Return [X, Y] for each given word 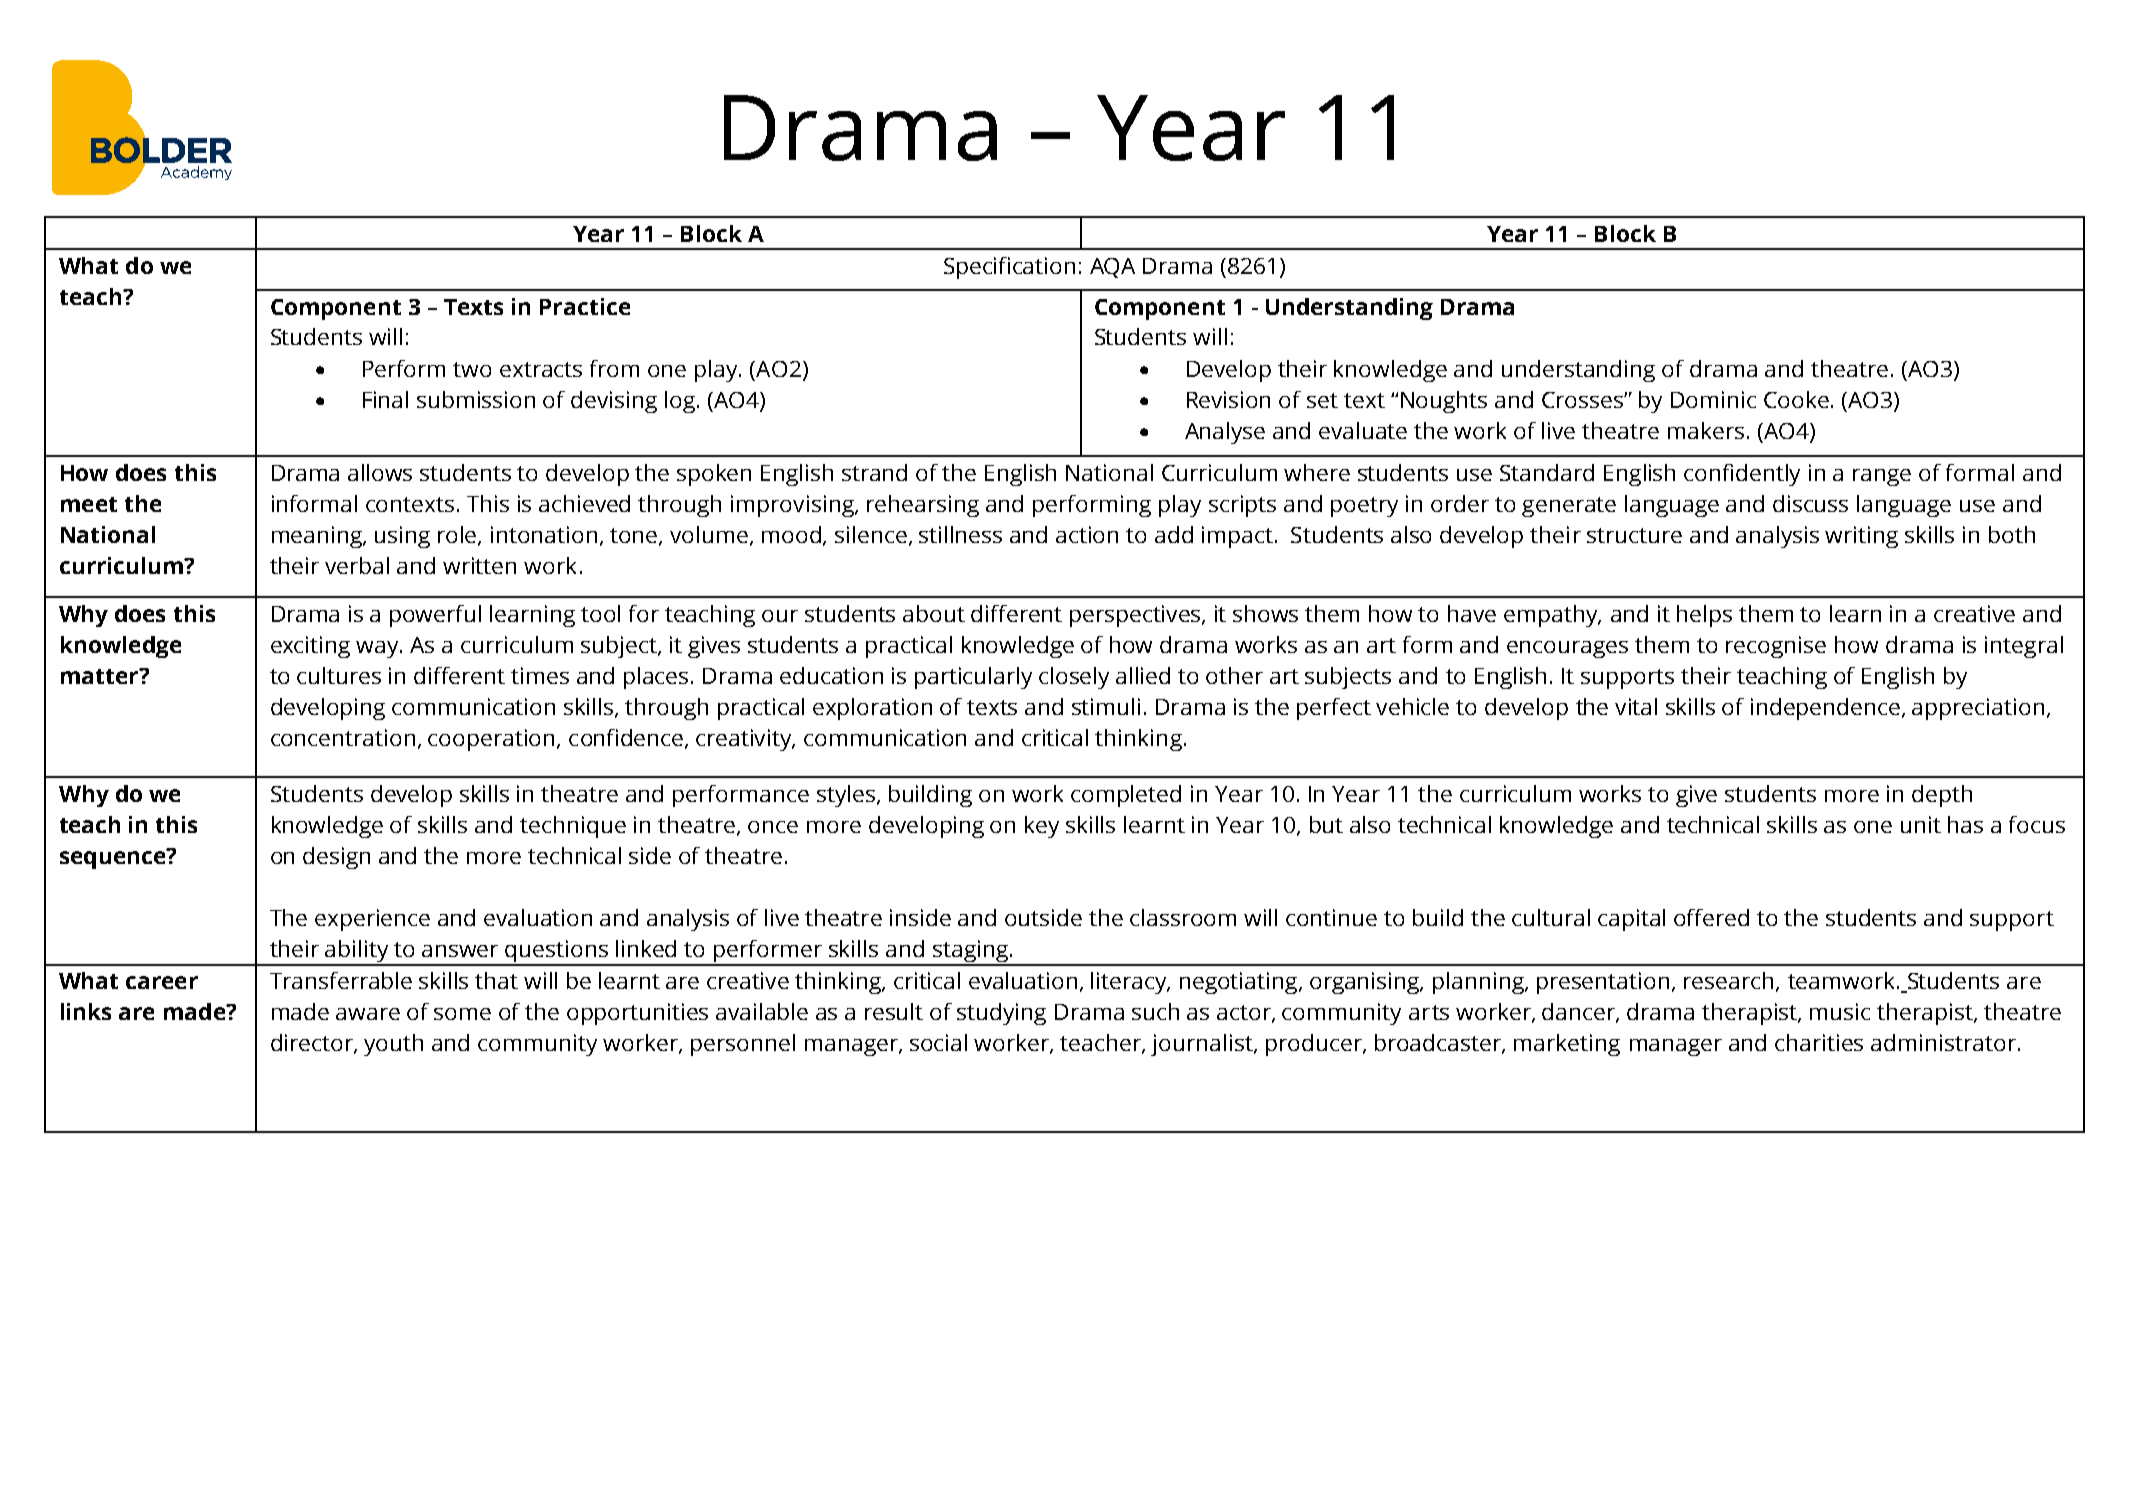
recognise [1776, 647]
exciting [310, 647]
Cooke [1796, 399]
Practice [585, 306]
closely [1074, 678]
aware [368, 1014]
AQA [1112, 268]
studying [1001, 1014]
